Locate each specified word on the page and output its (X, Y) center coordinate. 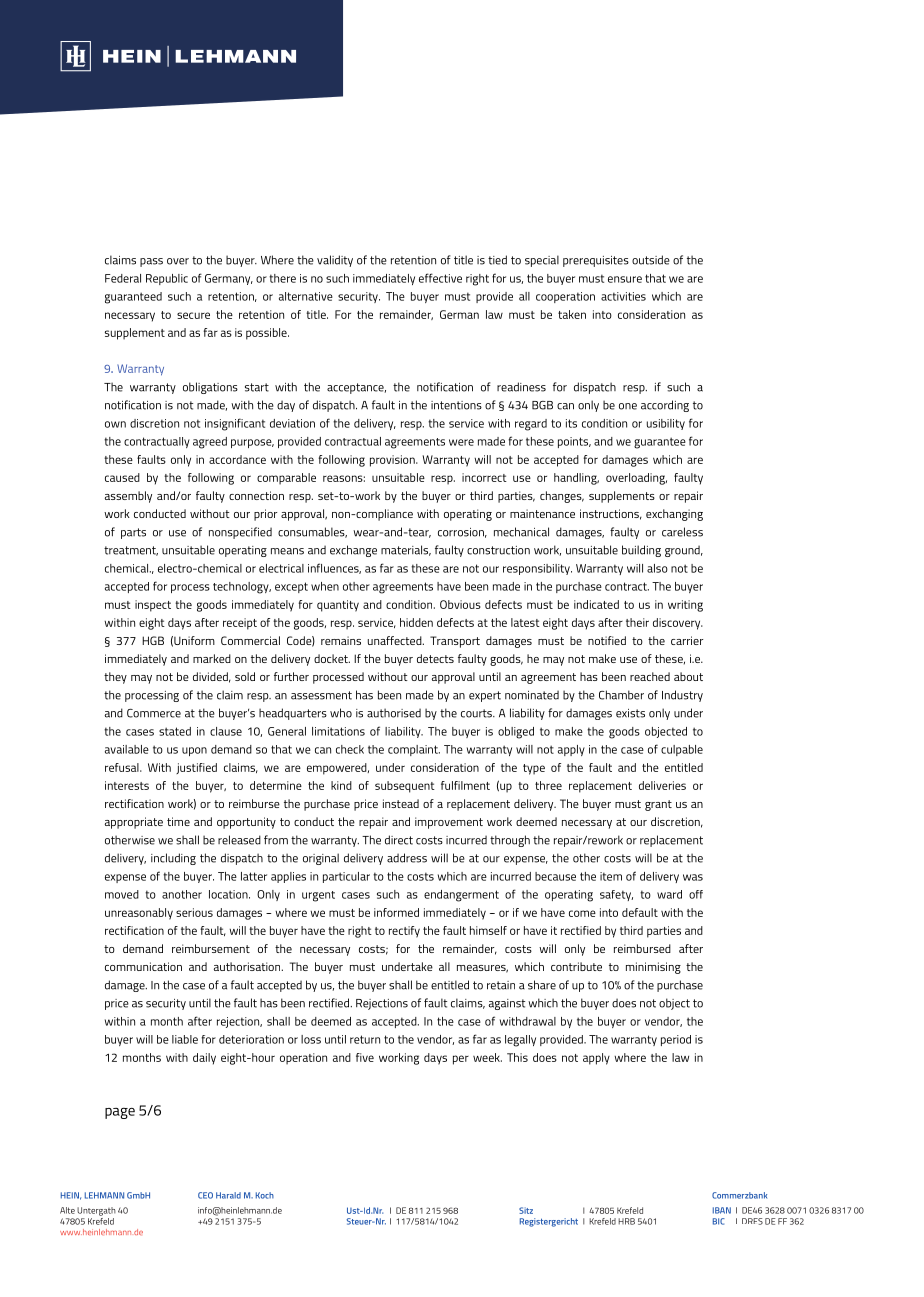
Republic (167, 279)
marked (212, 658)
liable (185, 1039)
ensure (625, 279)
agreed (210, 443)
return (365, 1039)
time (178, 821)
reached (650, 676)
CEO (205, 1195)
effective (440, 278)
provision (393, 461)
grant (658, 805)
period (676, 1040)
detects (435, 658)
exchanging (674, 515)
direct (399, 840)
